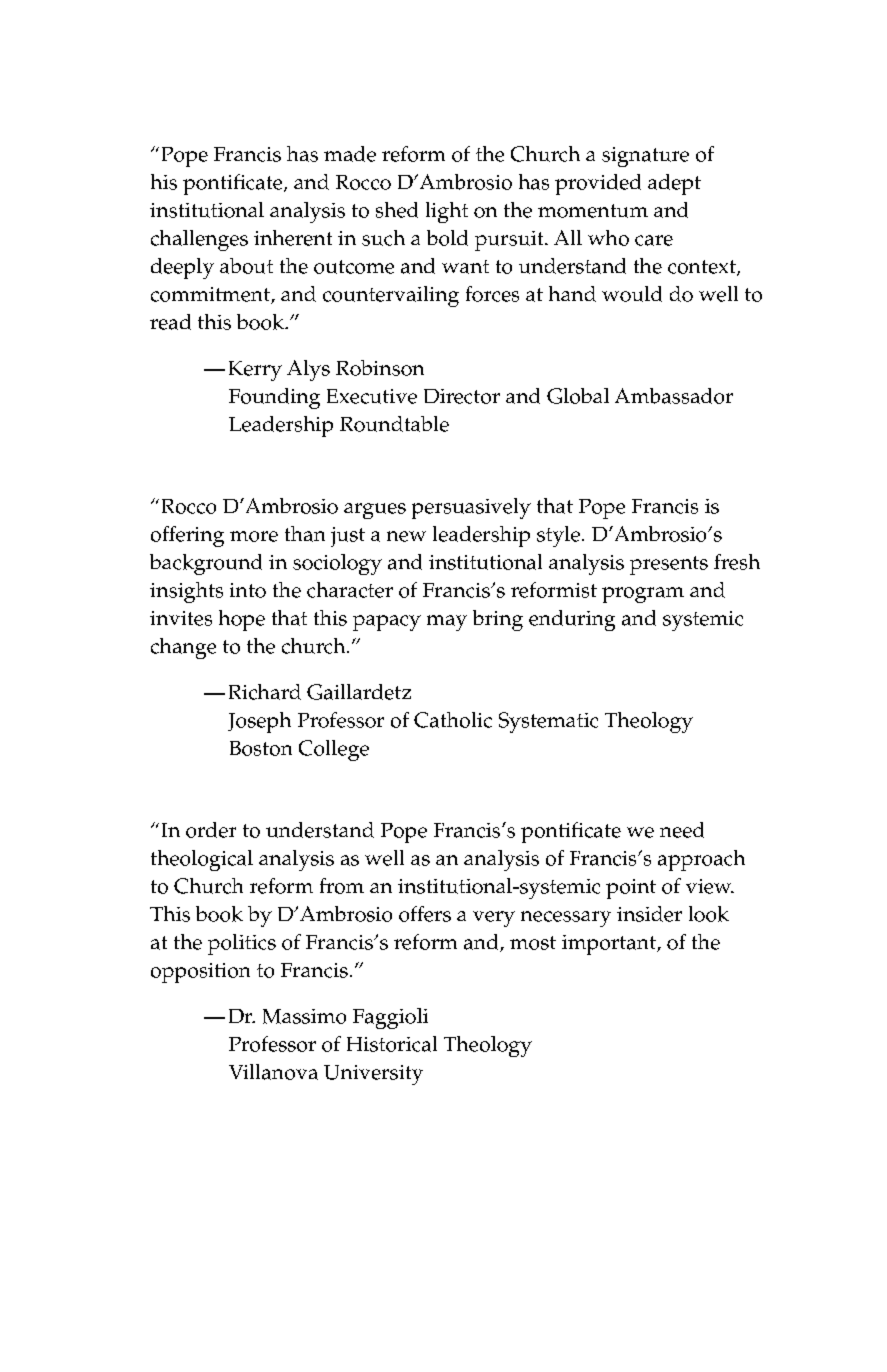 This screenshot has height=1372, width=887. I want to click on light, so click(447, 212).
